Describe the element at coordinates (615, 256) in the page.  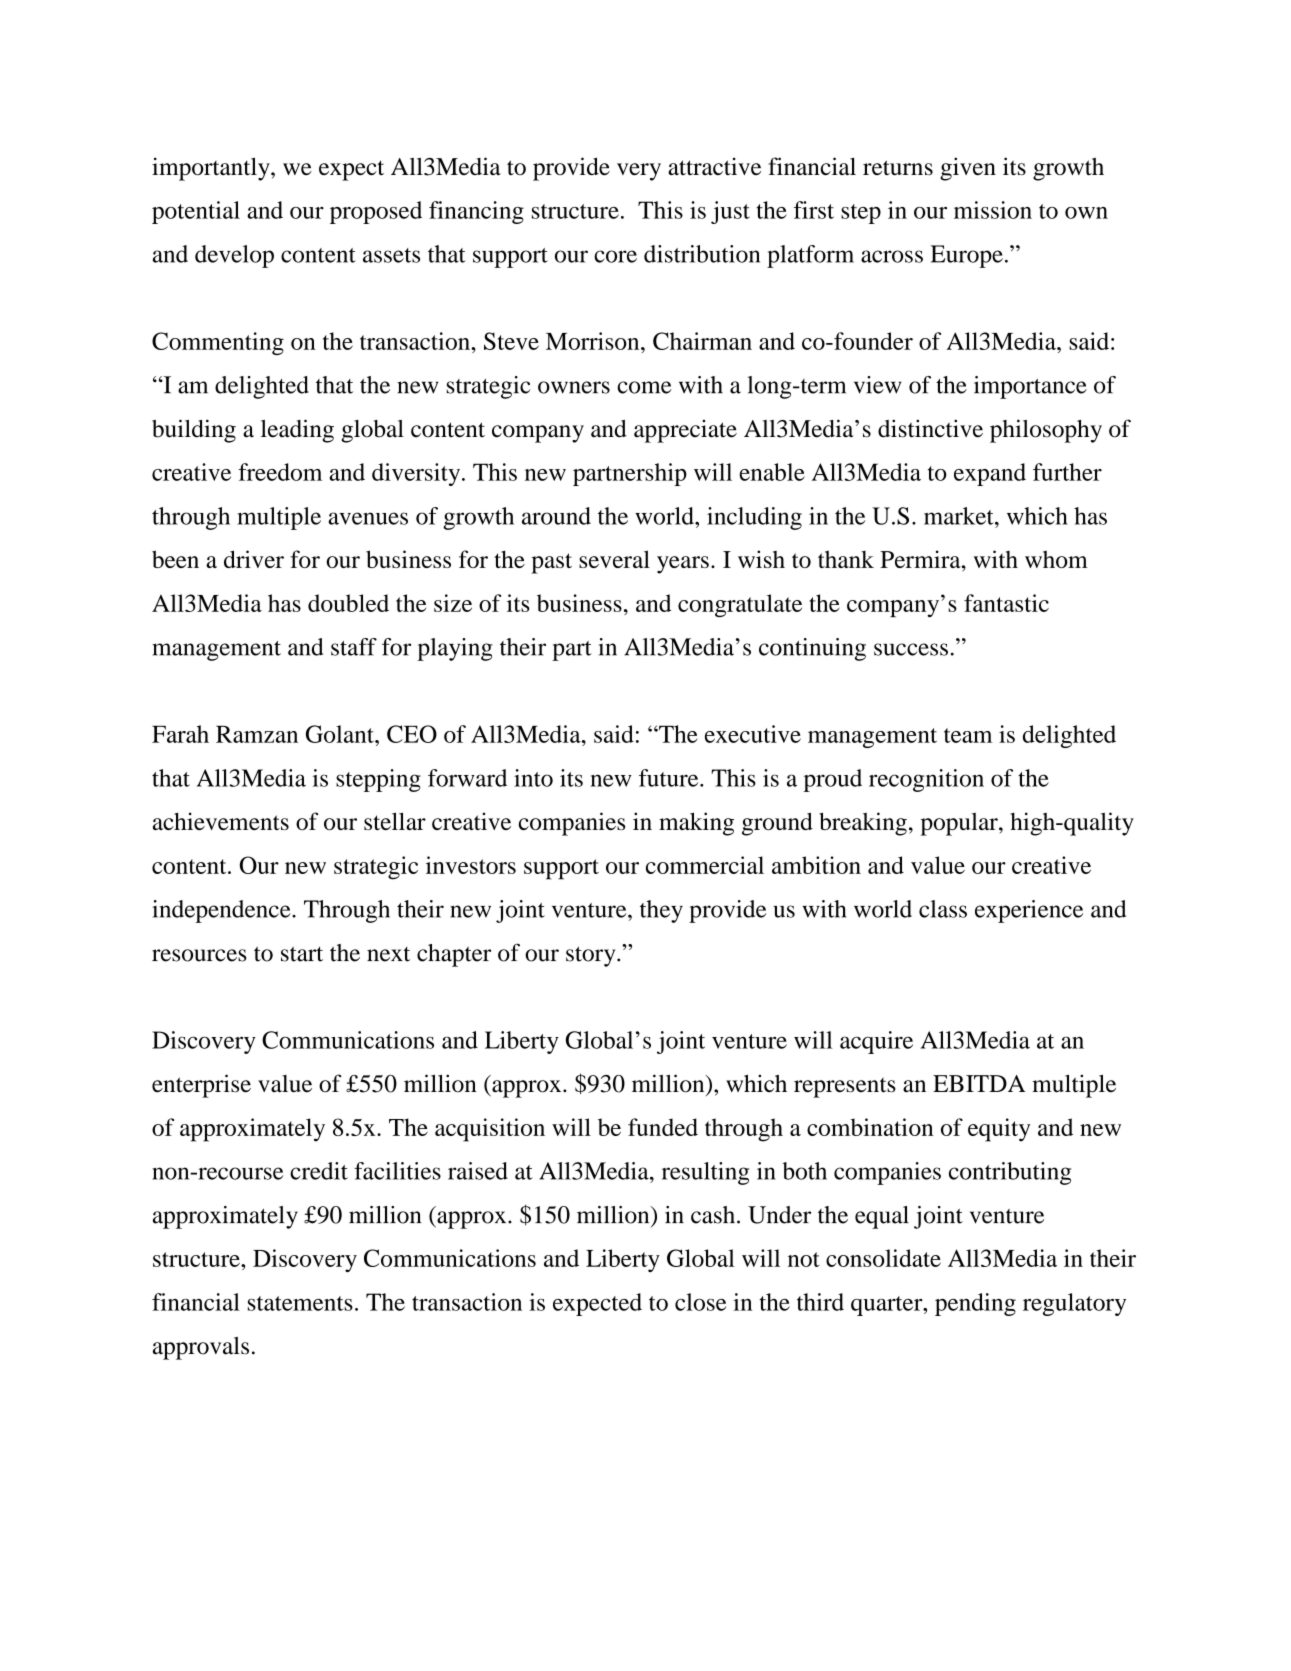
I see `core` at that location.
